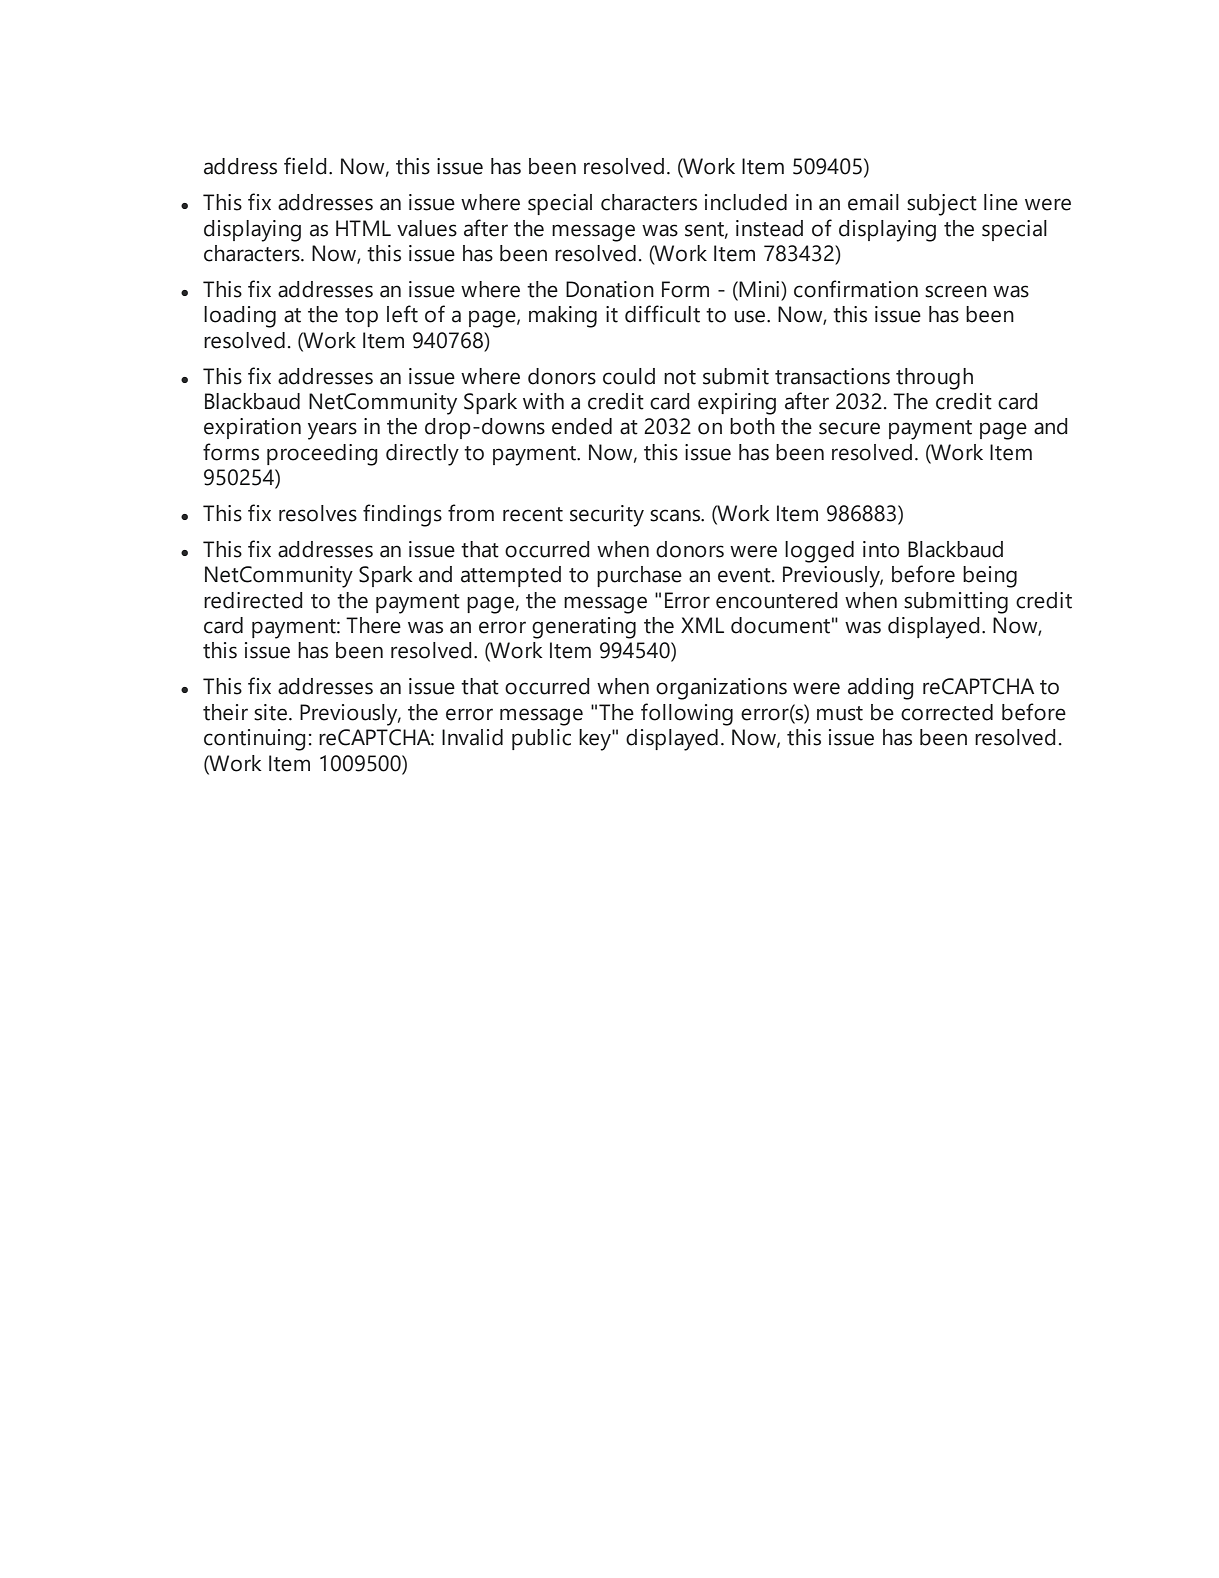 This screenshot has width=1219, height=1578. Describe the element at coordinates (873, 202) in the screenshot. I see `email` at that location.
